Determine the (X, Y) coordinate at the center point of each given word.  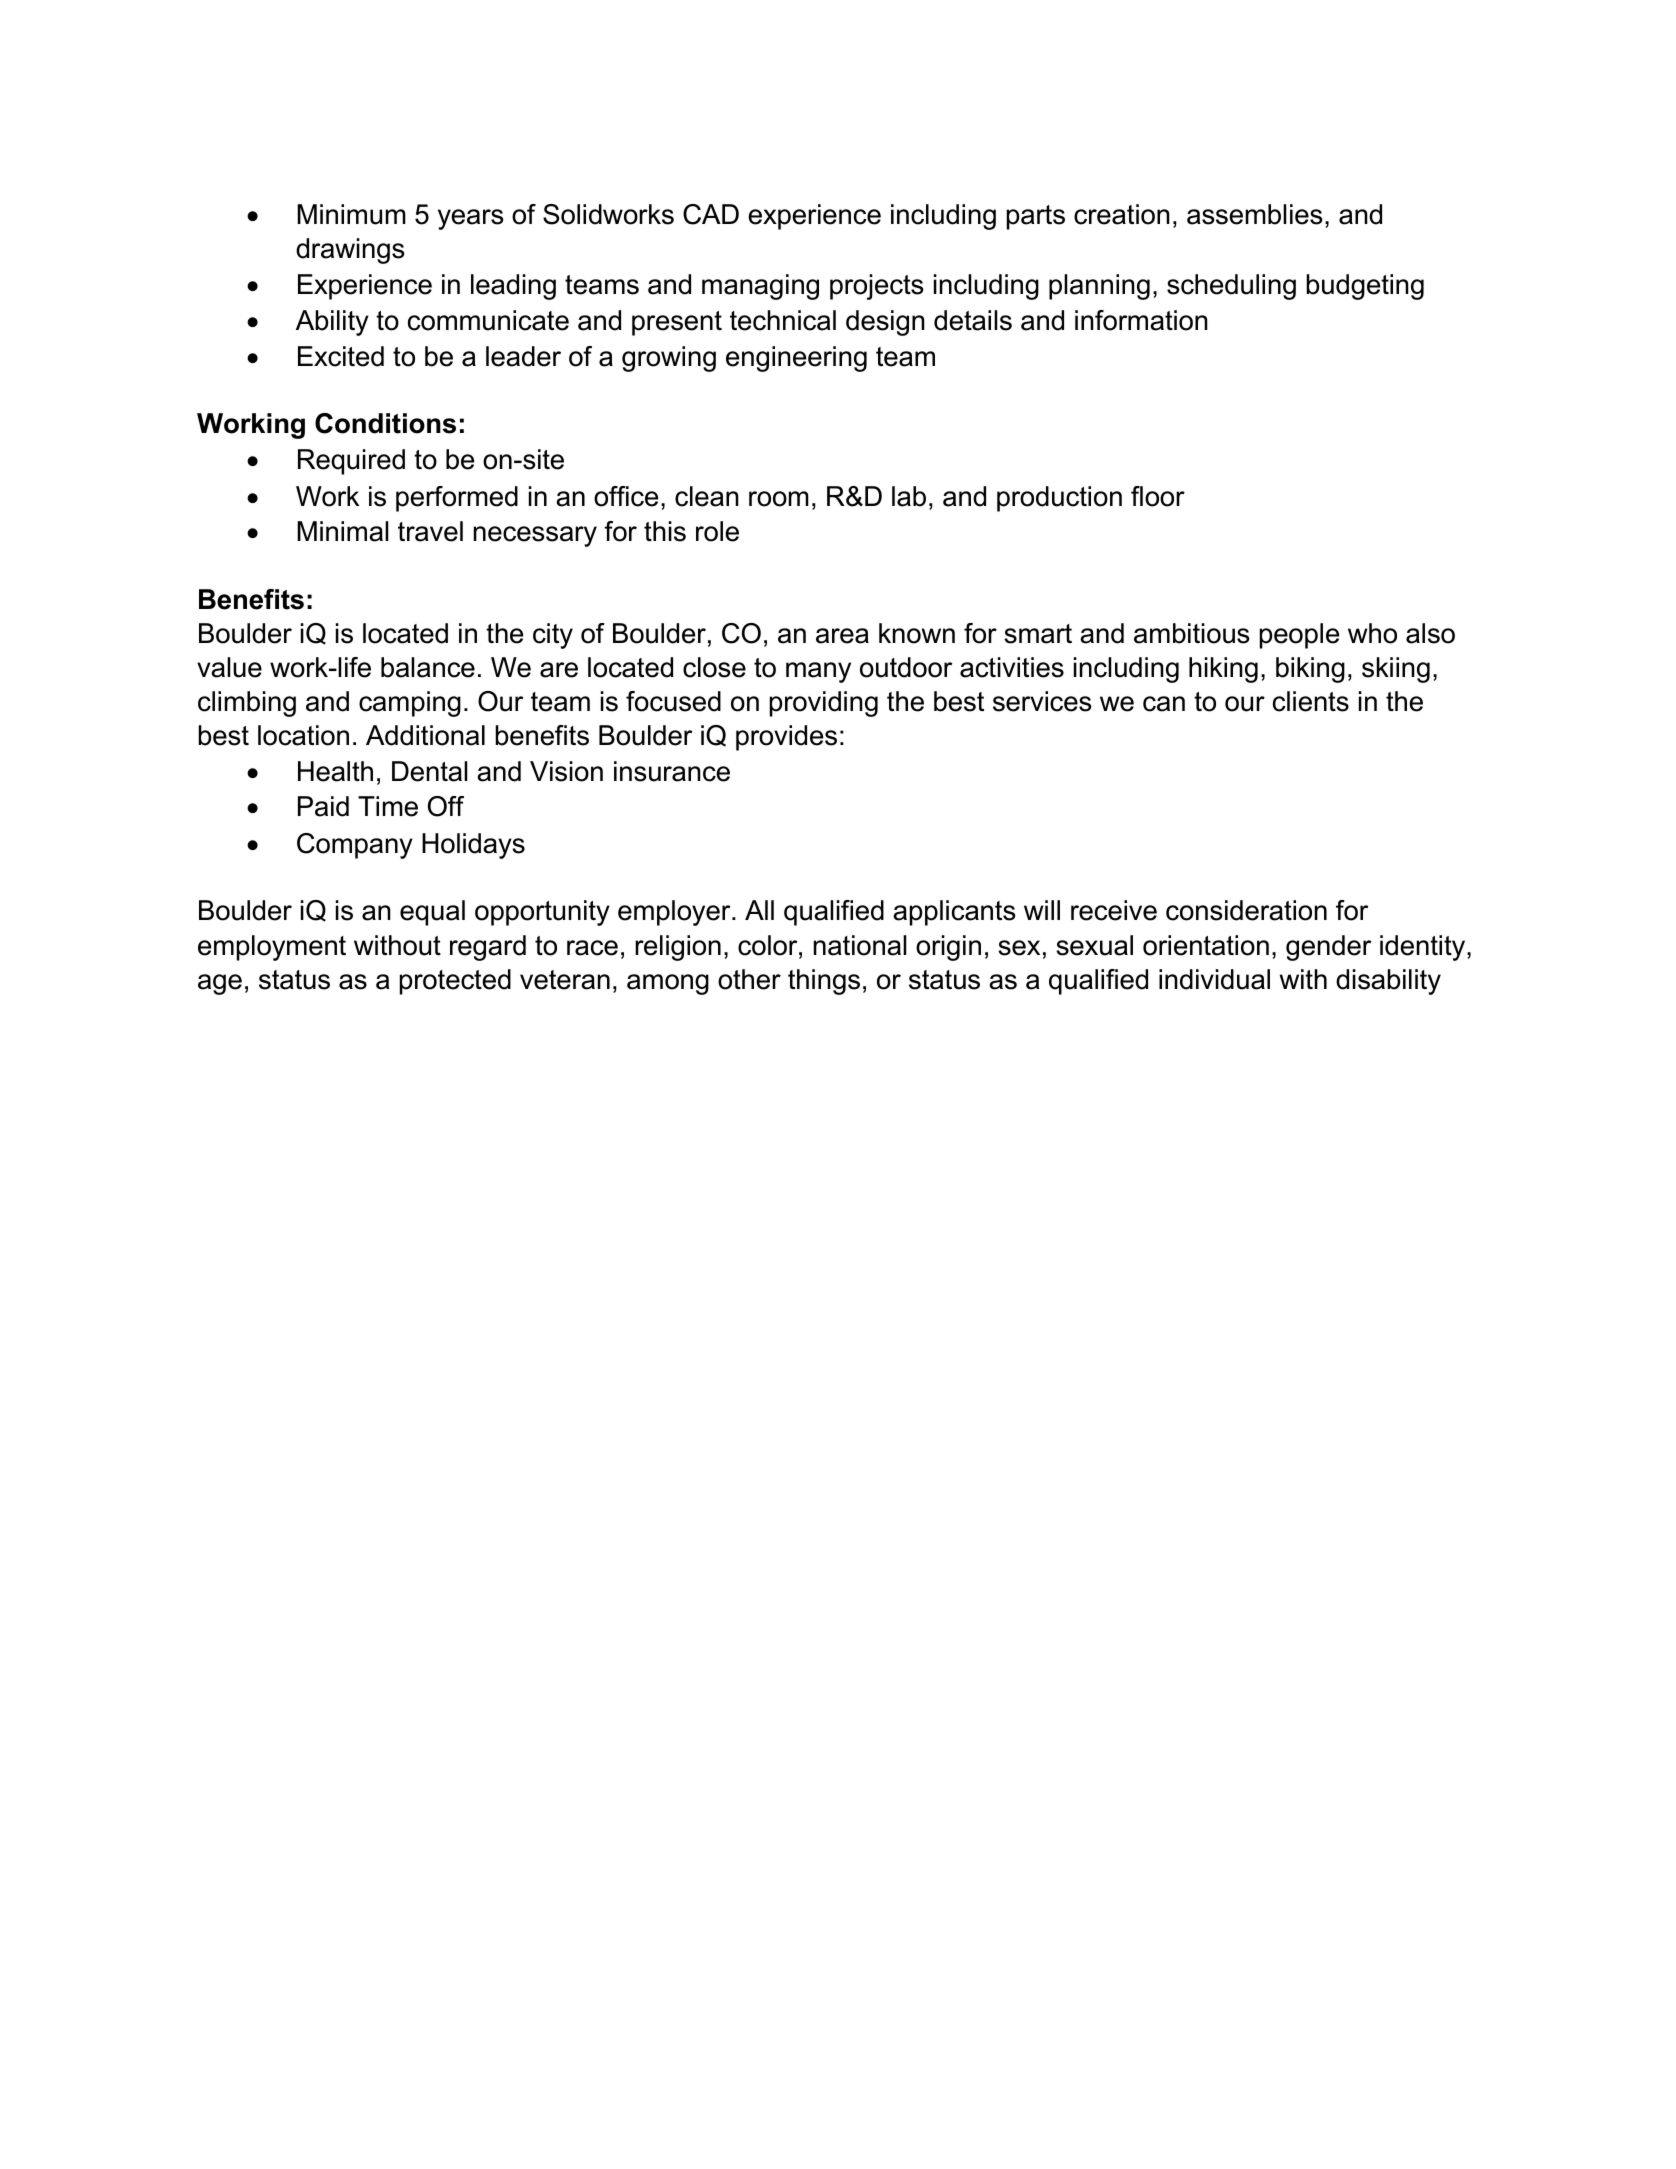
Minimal (342, 531)
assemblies (1254, 214)
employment (272, 948)
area (842, 636)
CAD (711, 214)
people (1299, 636)
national (860, 945)
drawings (350, 251)
